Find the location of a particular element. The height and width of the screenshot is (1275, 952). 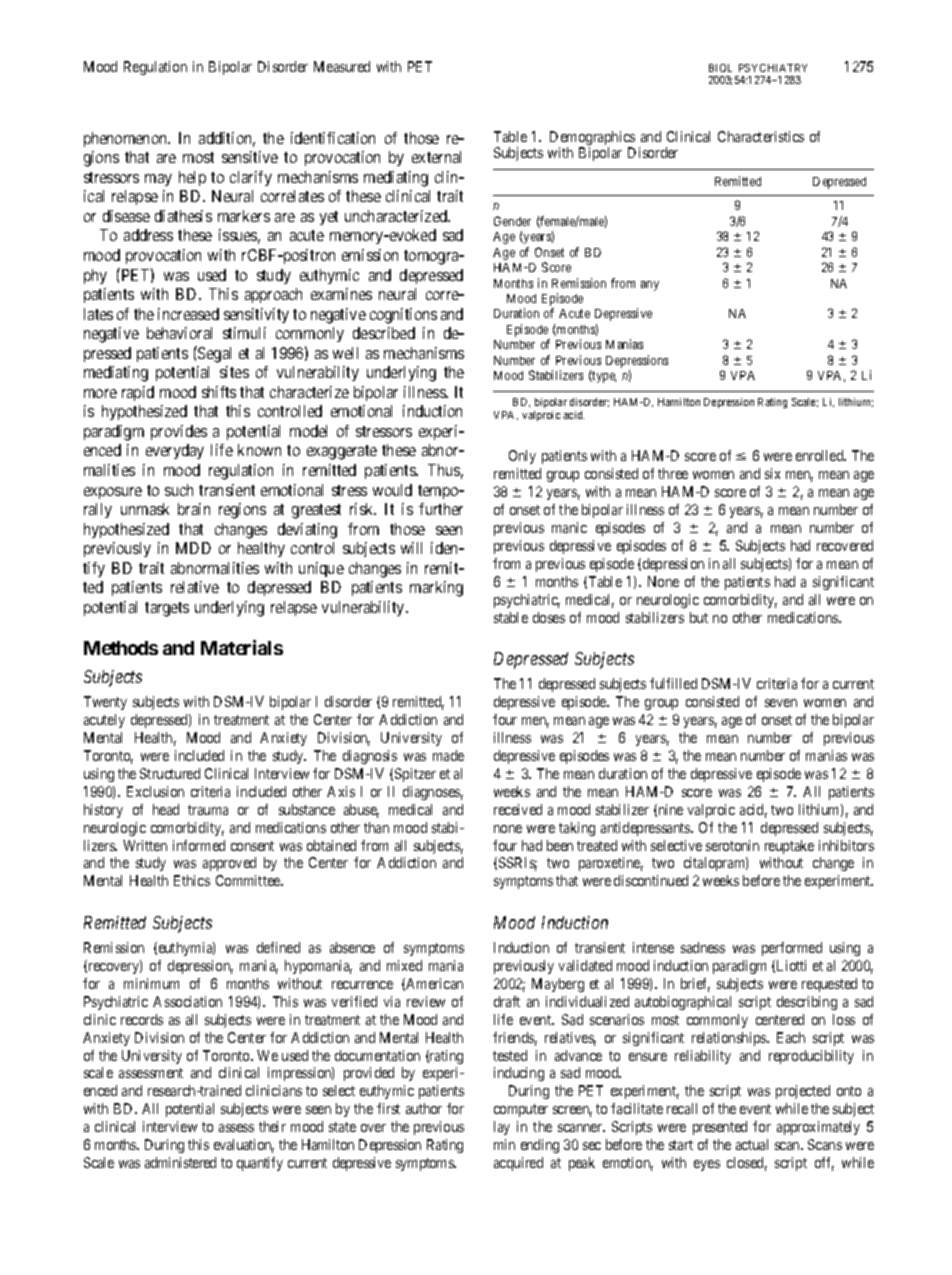

actual is located at coordinates (752, 1144).
